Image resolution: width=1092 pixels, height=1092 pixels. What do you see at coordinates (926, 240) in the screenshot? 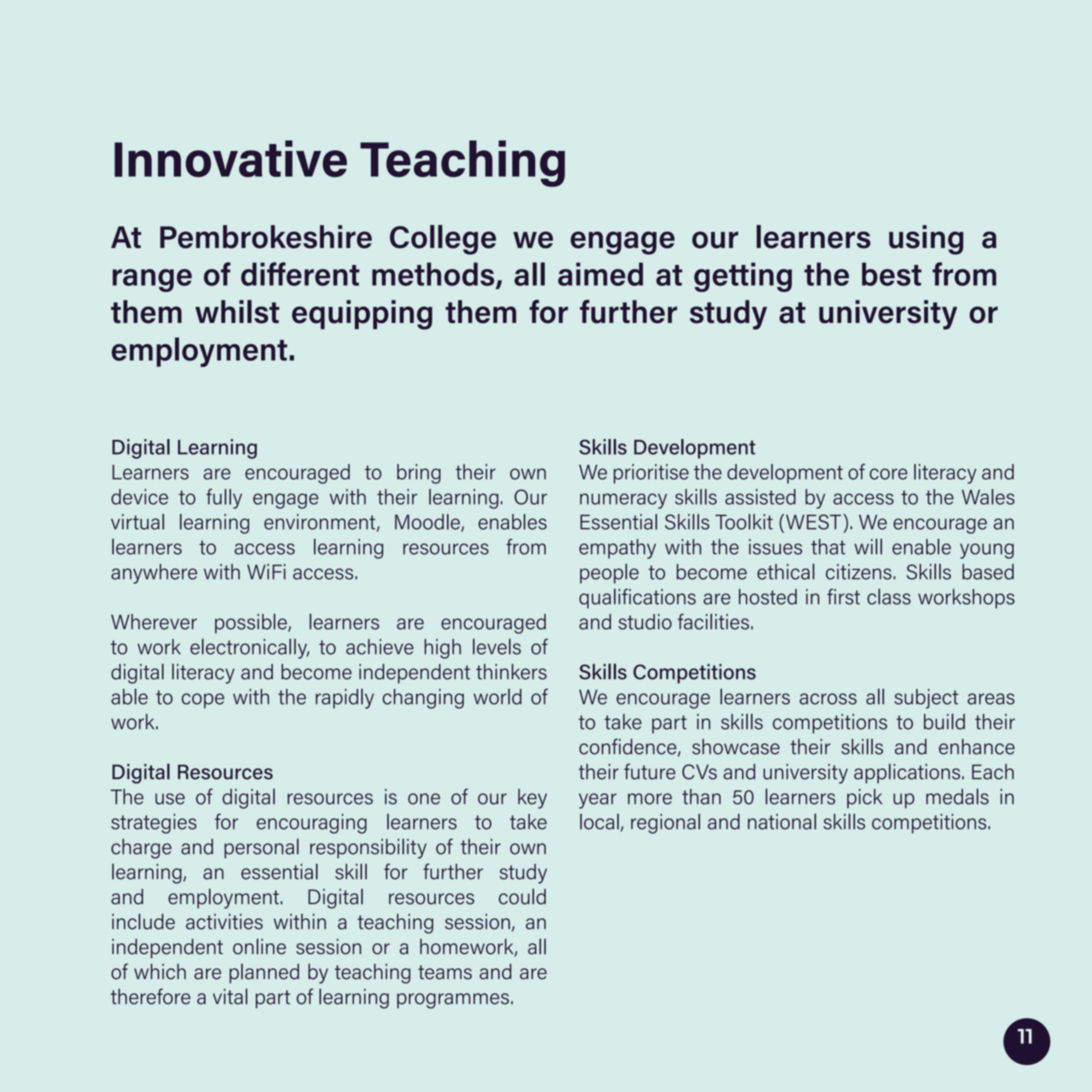
I see `using` at bounding box center [926, 240].
